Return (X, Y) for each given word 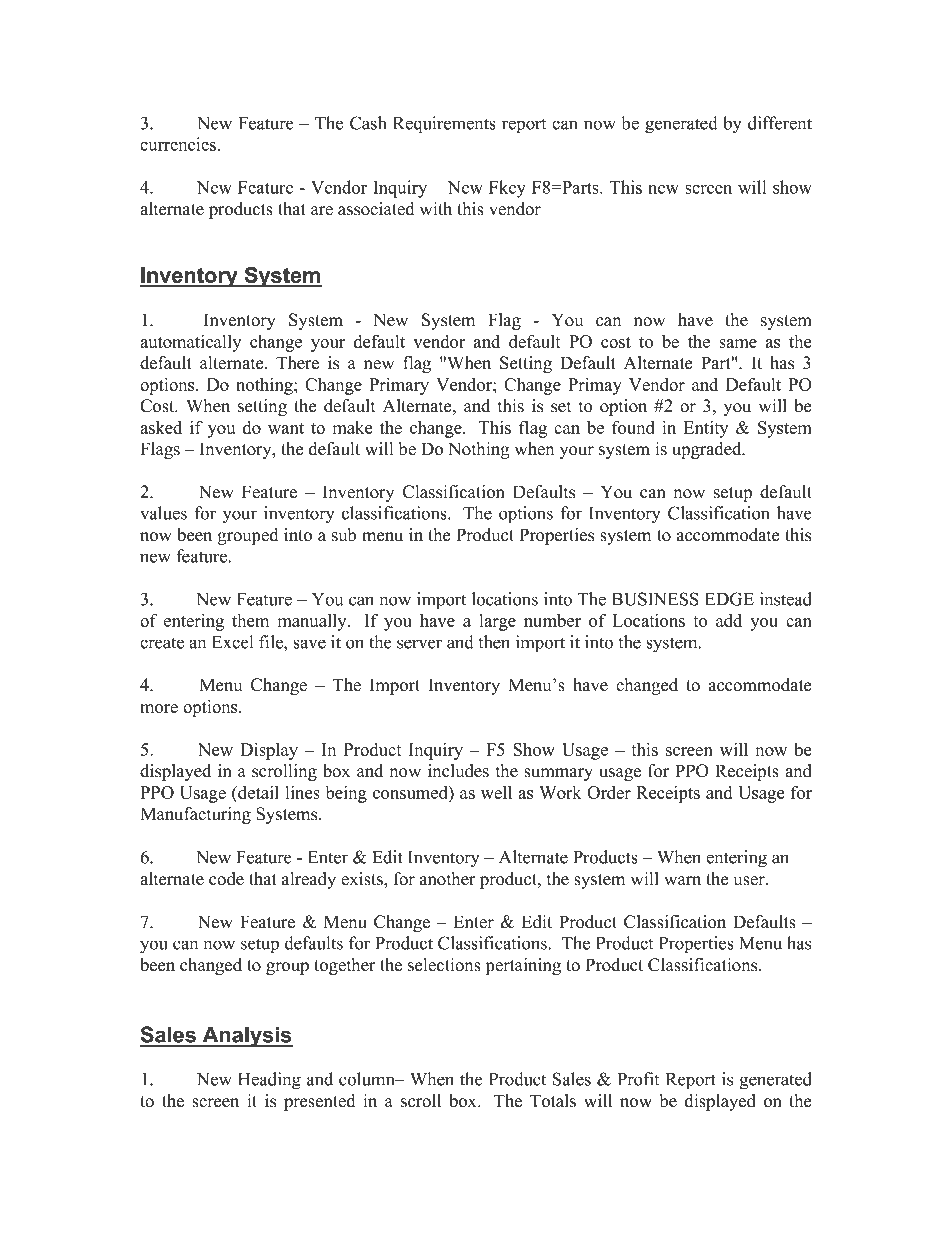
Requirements (444, 125)
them (250, 620)
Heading (269, 1081)
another (448, 879)
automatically (190, 343)
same (738, 343)
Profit (638, 1079)
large (497, 622)
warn (682, 880)
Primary (399, 386)
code (226, 879)
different (780, 123)
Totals (553, 1101)
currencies (178, 144)
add (729, 620)
